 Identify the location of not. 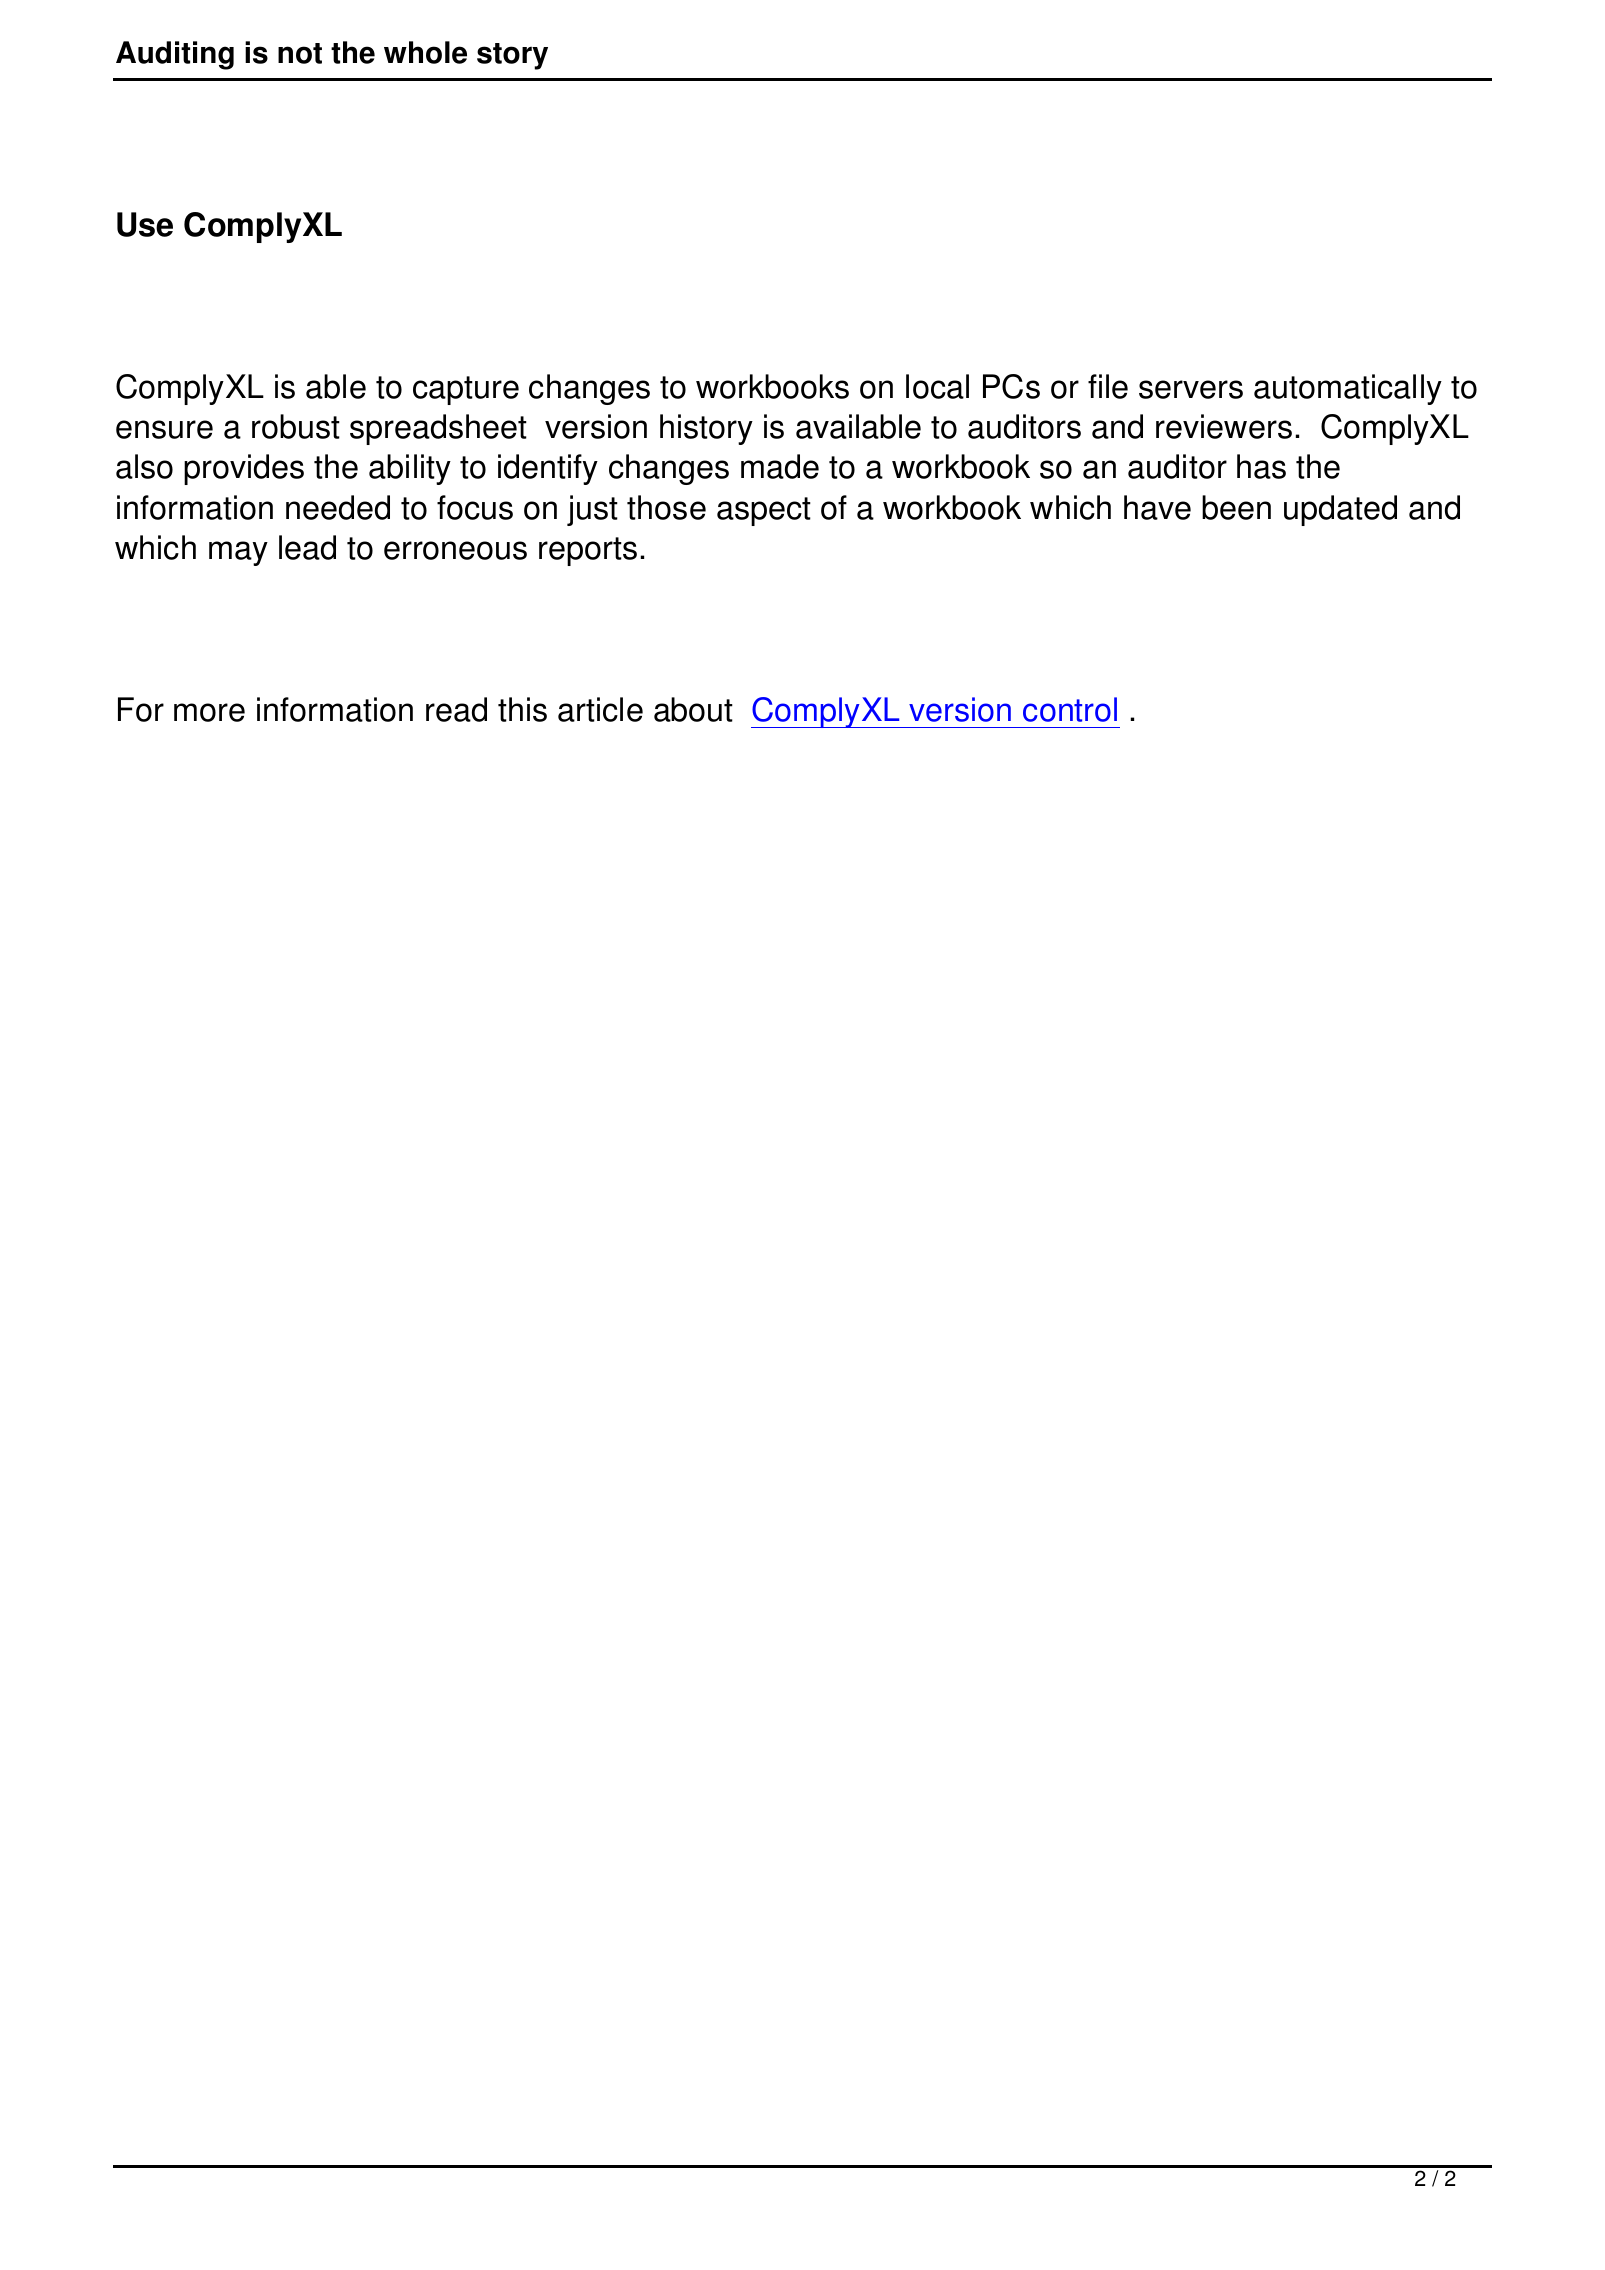
(300, 53).
